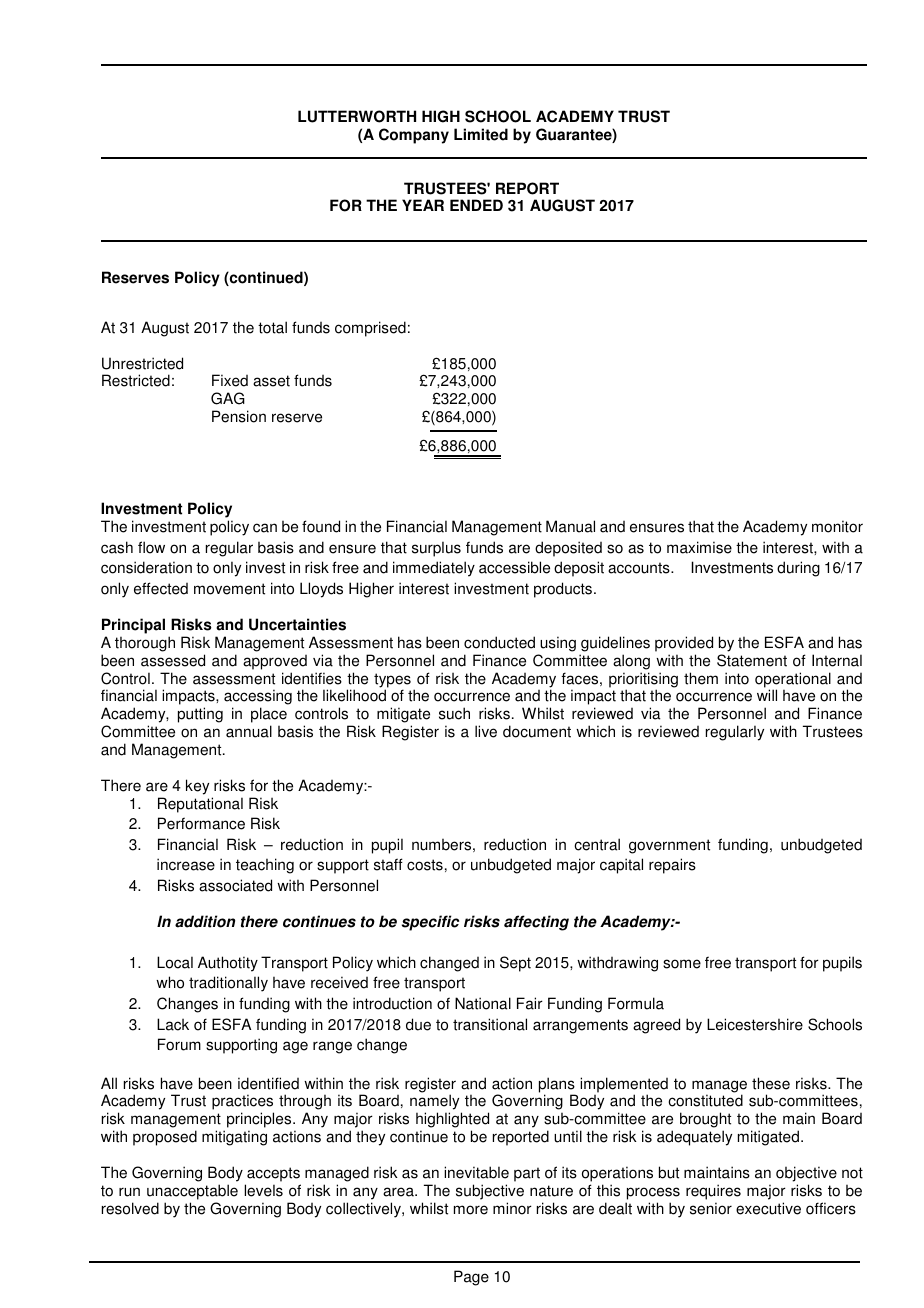 Image resolution: width=924 pixels, height=1308 pixels. What do you see at coordinates (228, 984) in the image?
I see `traditionally` at bounding box center [228, 984].
